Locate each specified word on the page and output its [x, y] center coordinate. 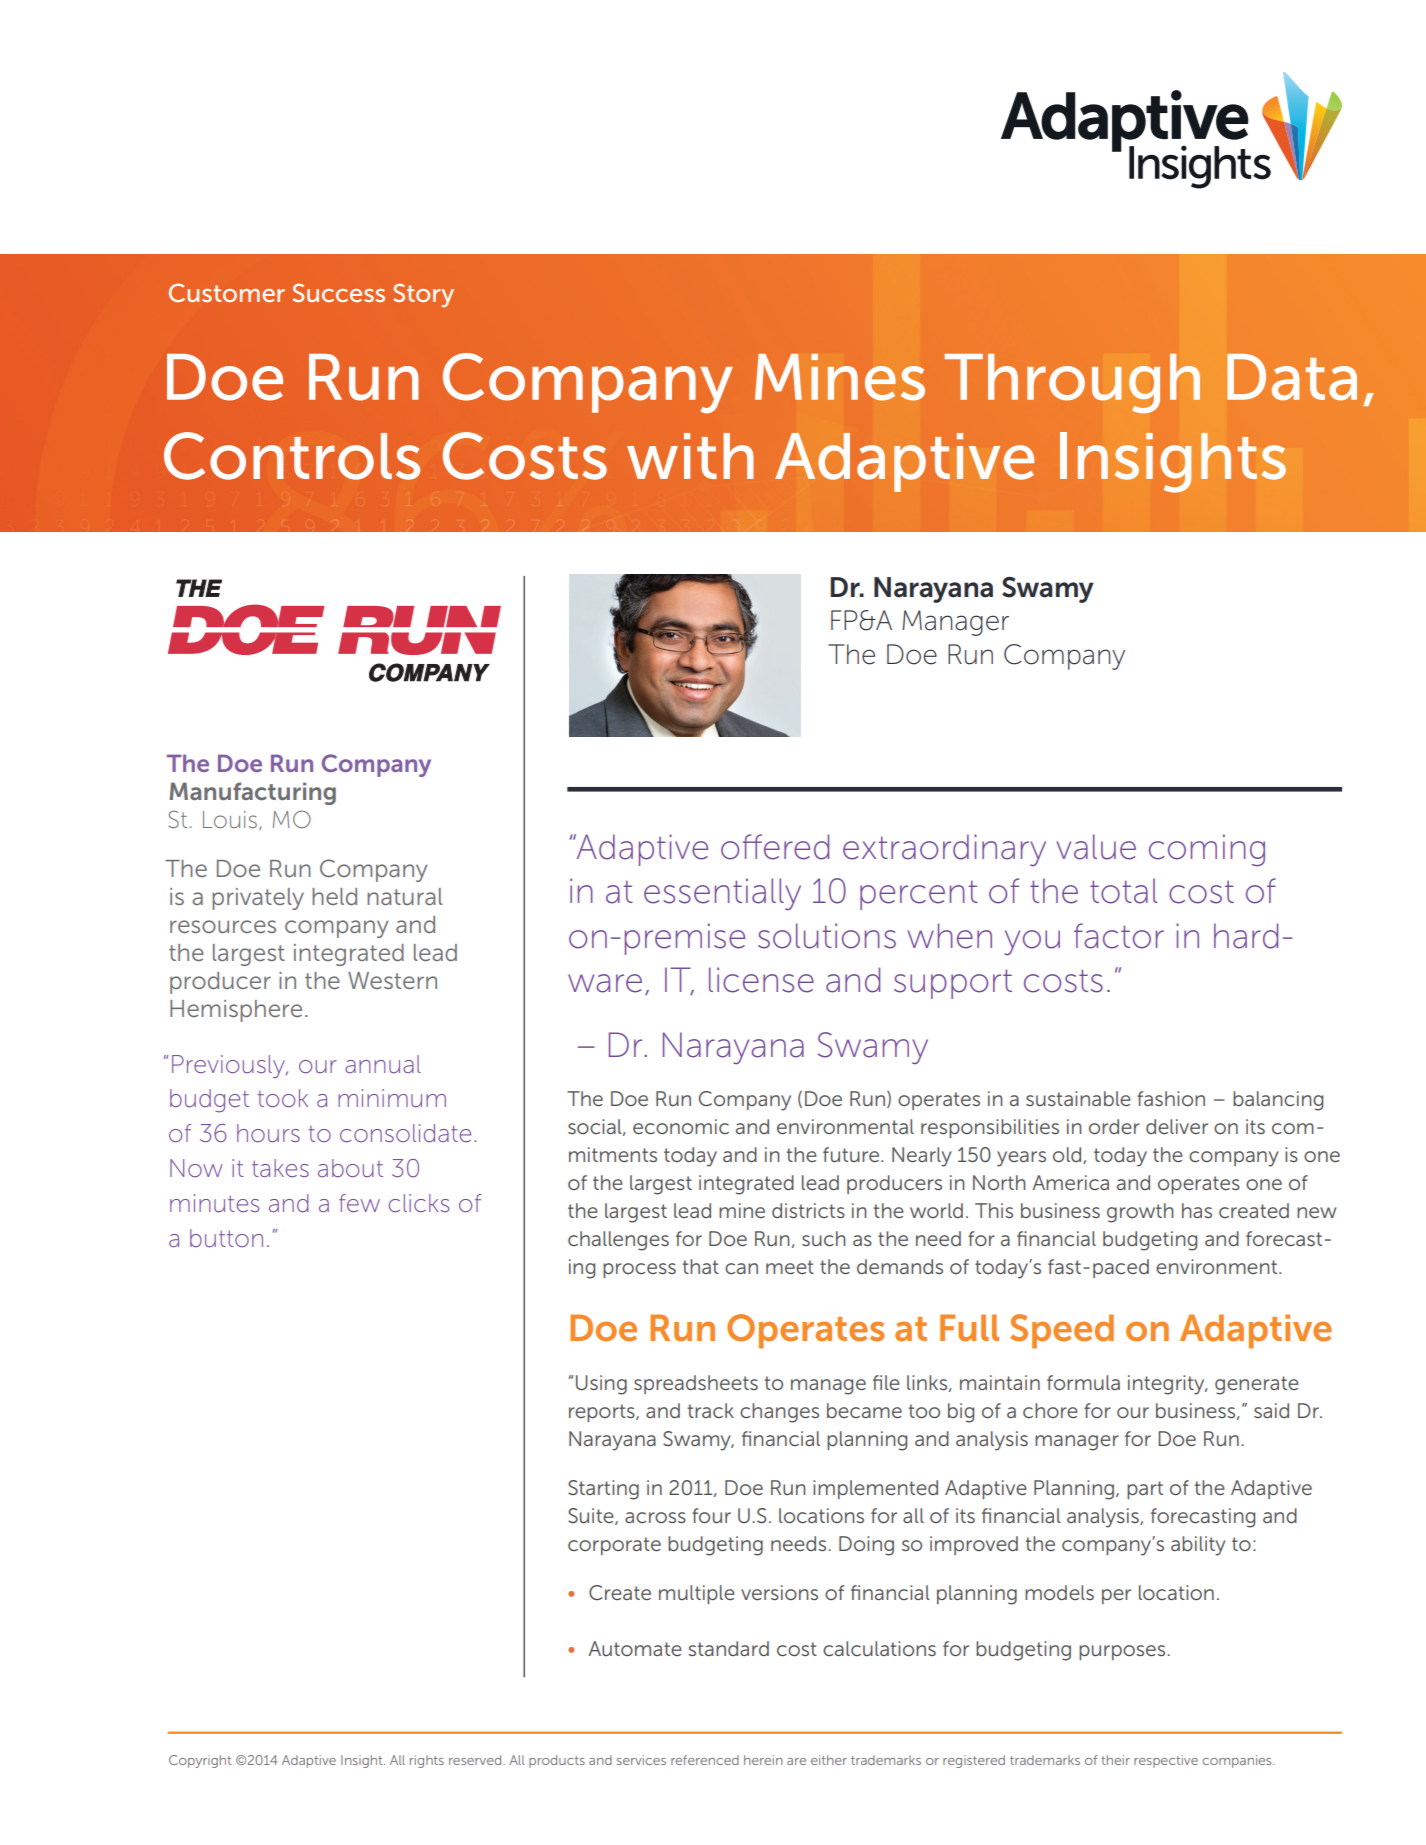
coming [1207, 850]
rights [427, 1761]
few [359, 1203]
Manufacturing [252, 793]
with [690, 456]
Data [1292, 377]
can [741, 1268]
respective [1166, 1761]
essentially [722, 894]
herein [763, 1760]
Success [339, 292]
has [1197, 1210]
